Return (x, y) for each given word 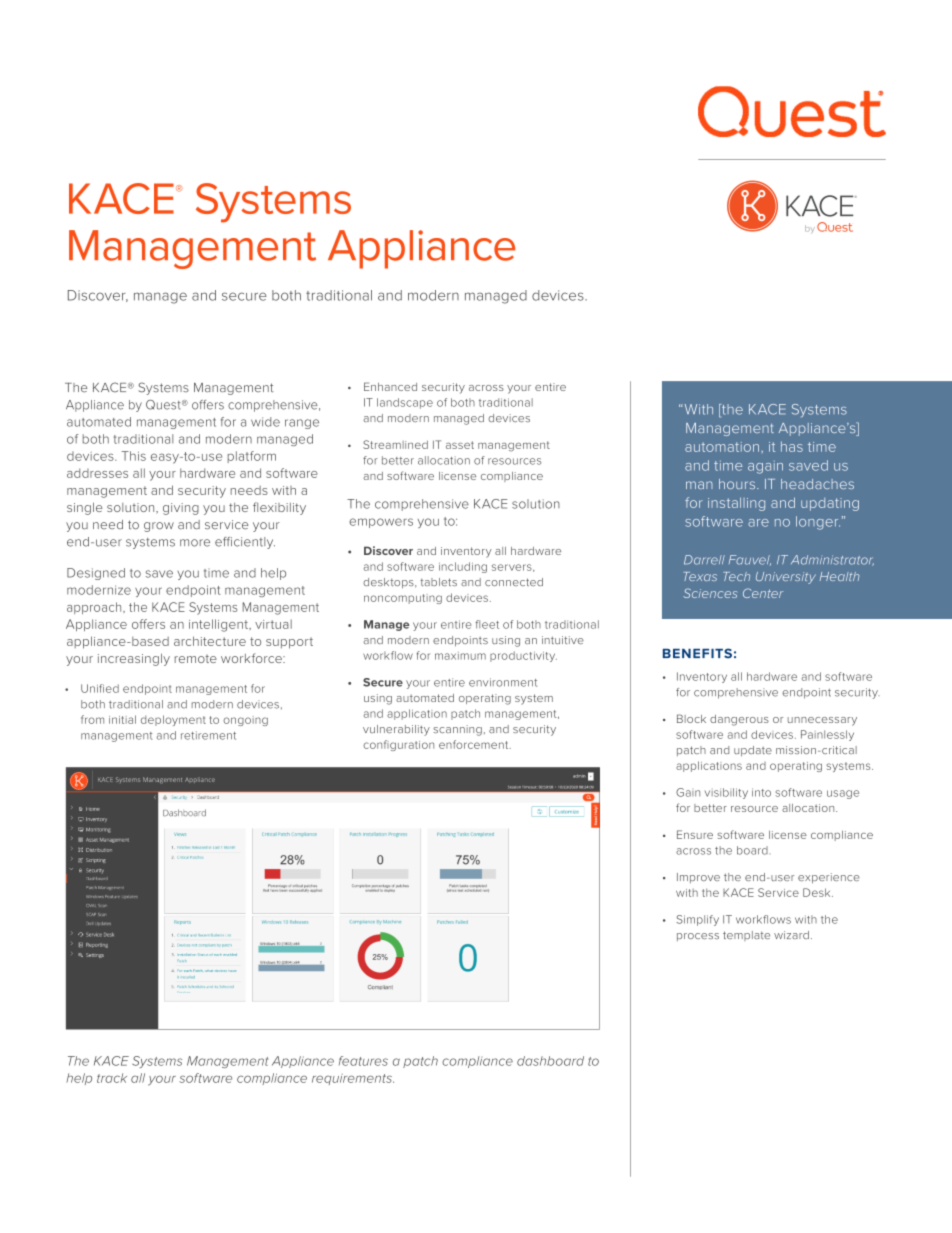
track (112, 1078)
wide (265, 422)
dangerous (739, 720)
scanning (457, 730)
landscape (405, 403)
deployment (173, 720)
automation (722, 447)
